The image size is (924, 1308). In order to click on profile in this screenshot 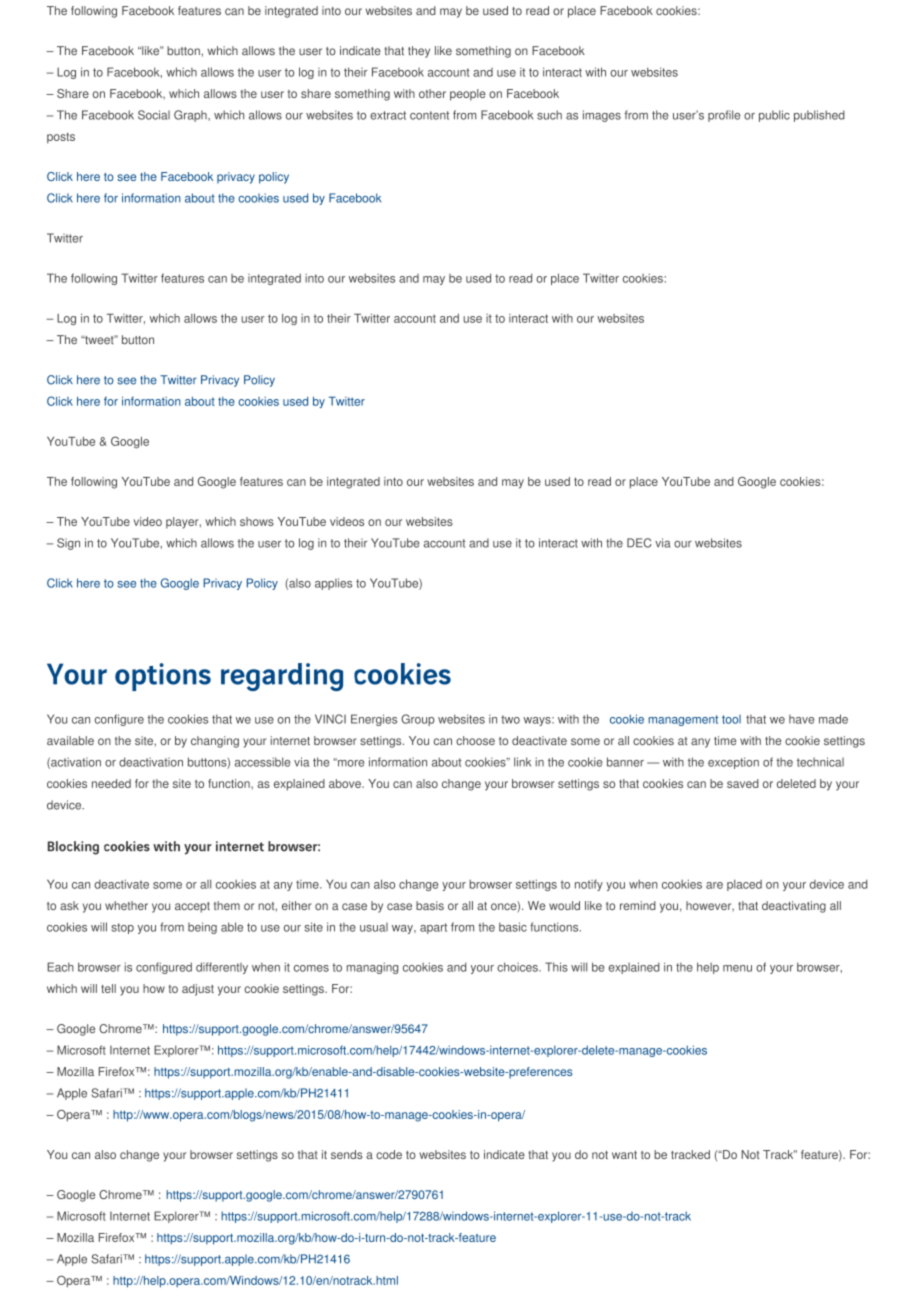, I will do `click(724, 116)`.
